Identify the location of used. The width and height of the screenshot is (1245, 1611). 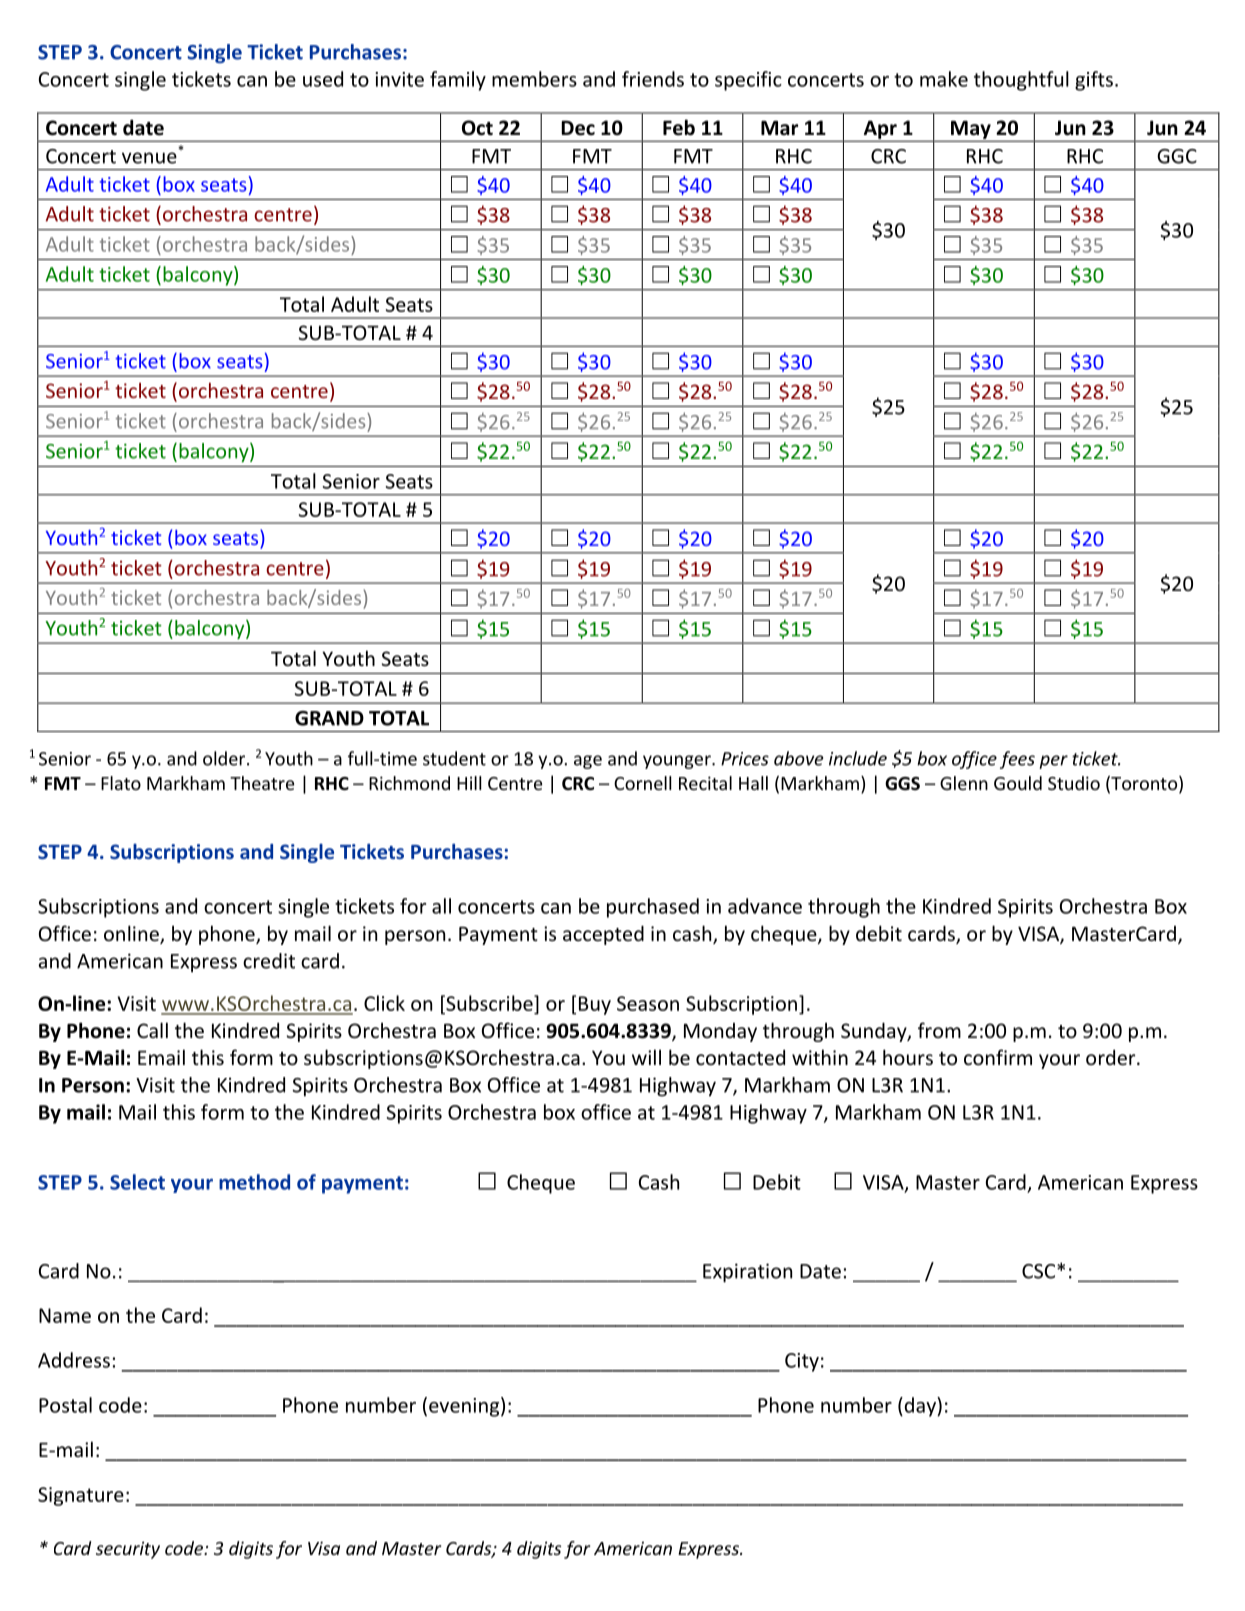
(323, 79).
